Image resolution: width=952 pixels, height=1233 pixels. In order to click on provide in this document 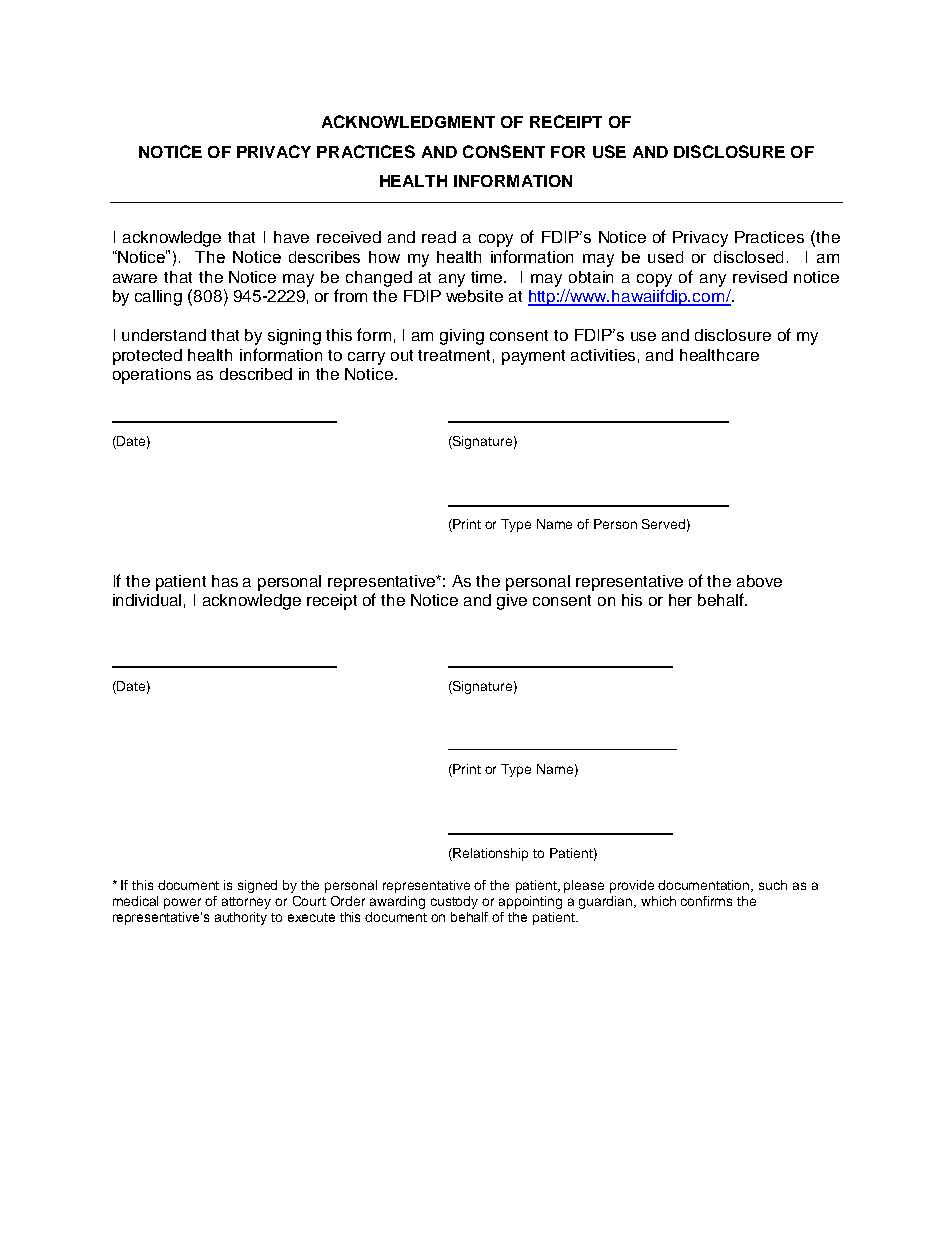, I will do `click(632, 886)`.
